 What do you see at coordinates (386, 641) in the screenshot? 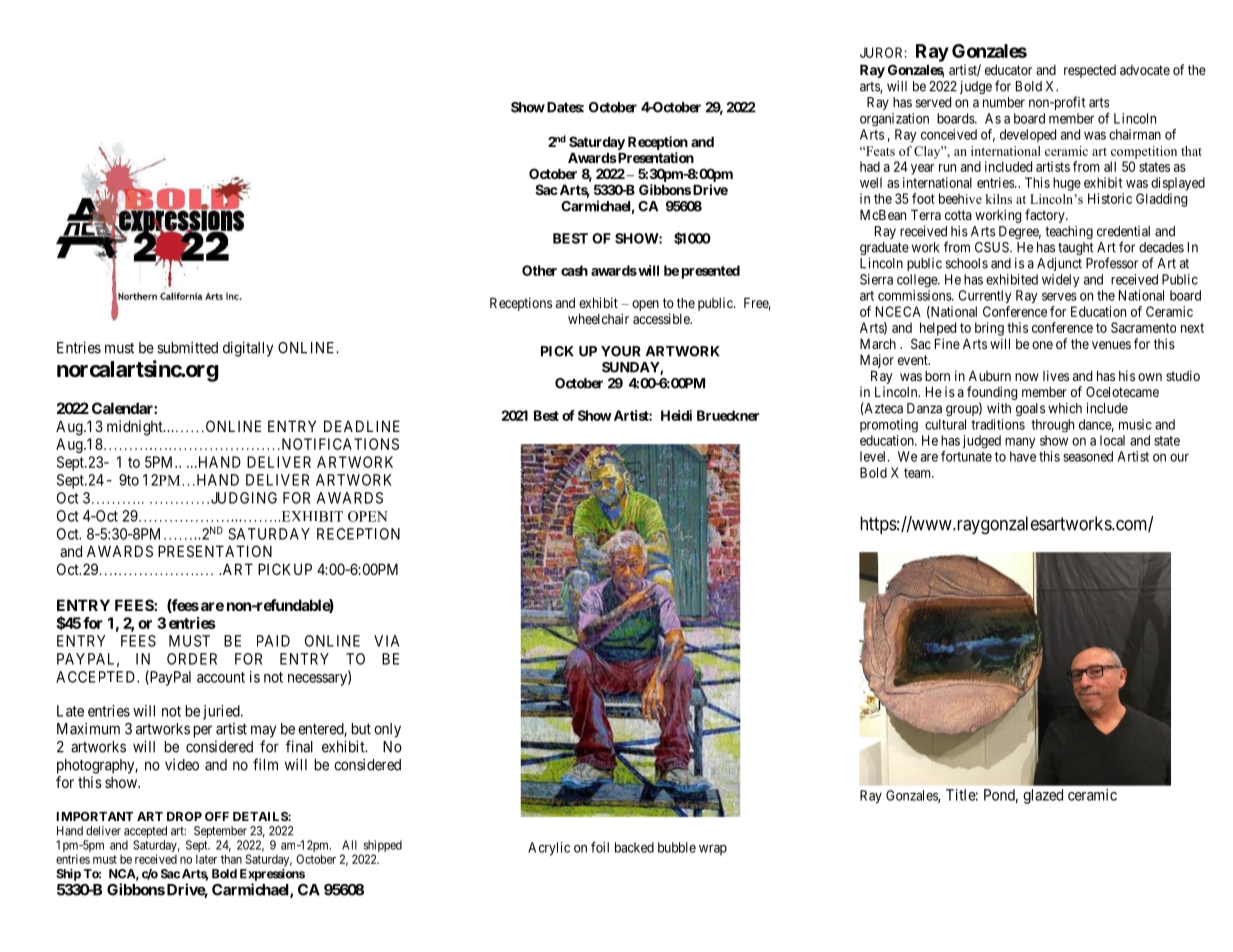
I see `VIA` at bounding box center [386, 641].
